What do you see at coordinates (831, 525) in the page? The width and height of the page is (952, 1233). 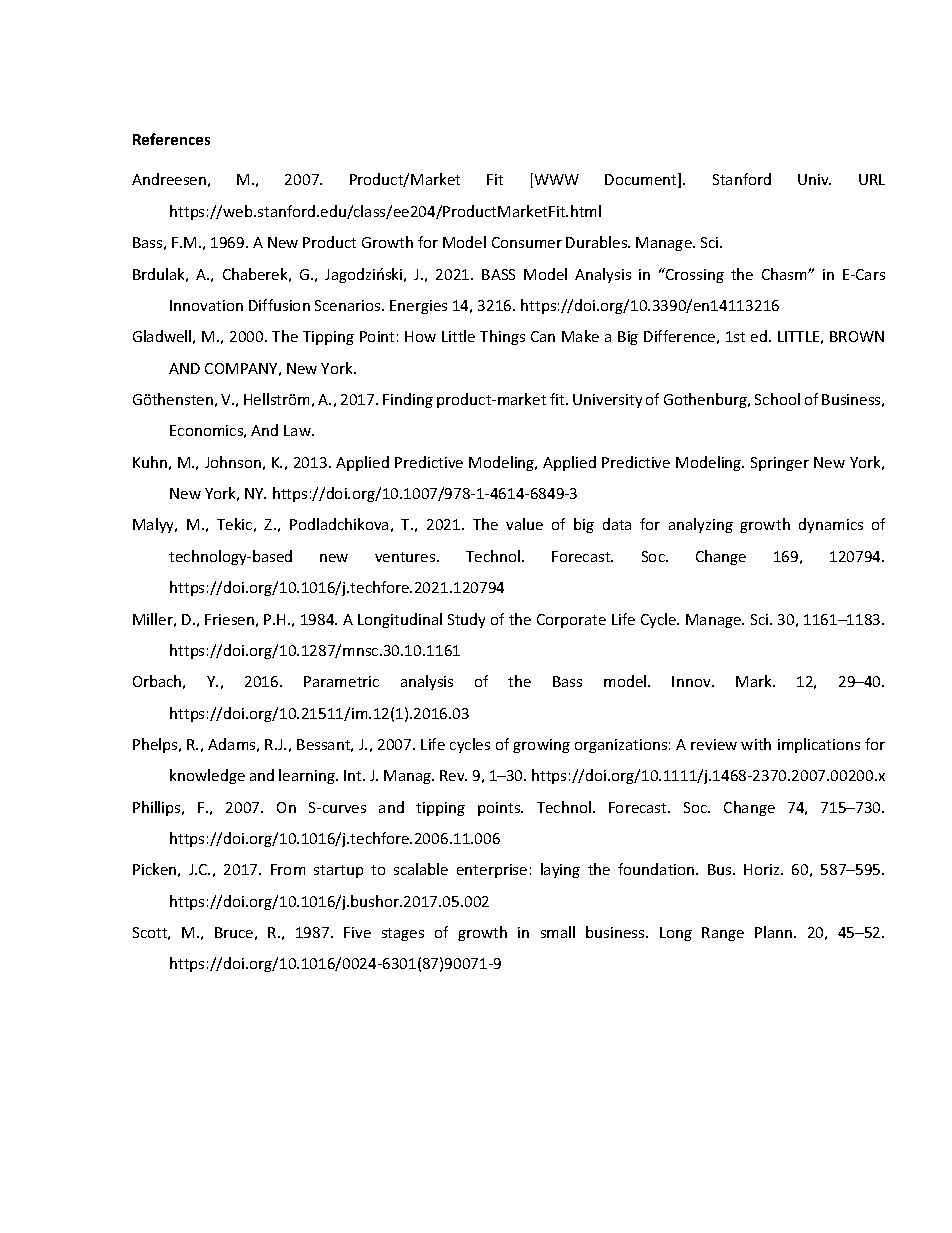 I see `dynamics` at bounding box center [831, 525].
